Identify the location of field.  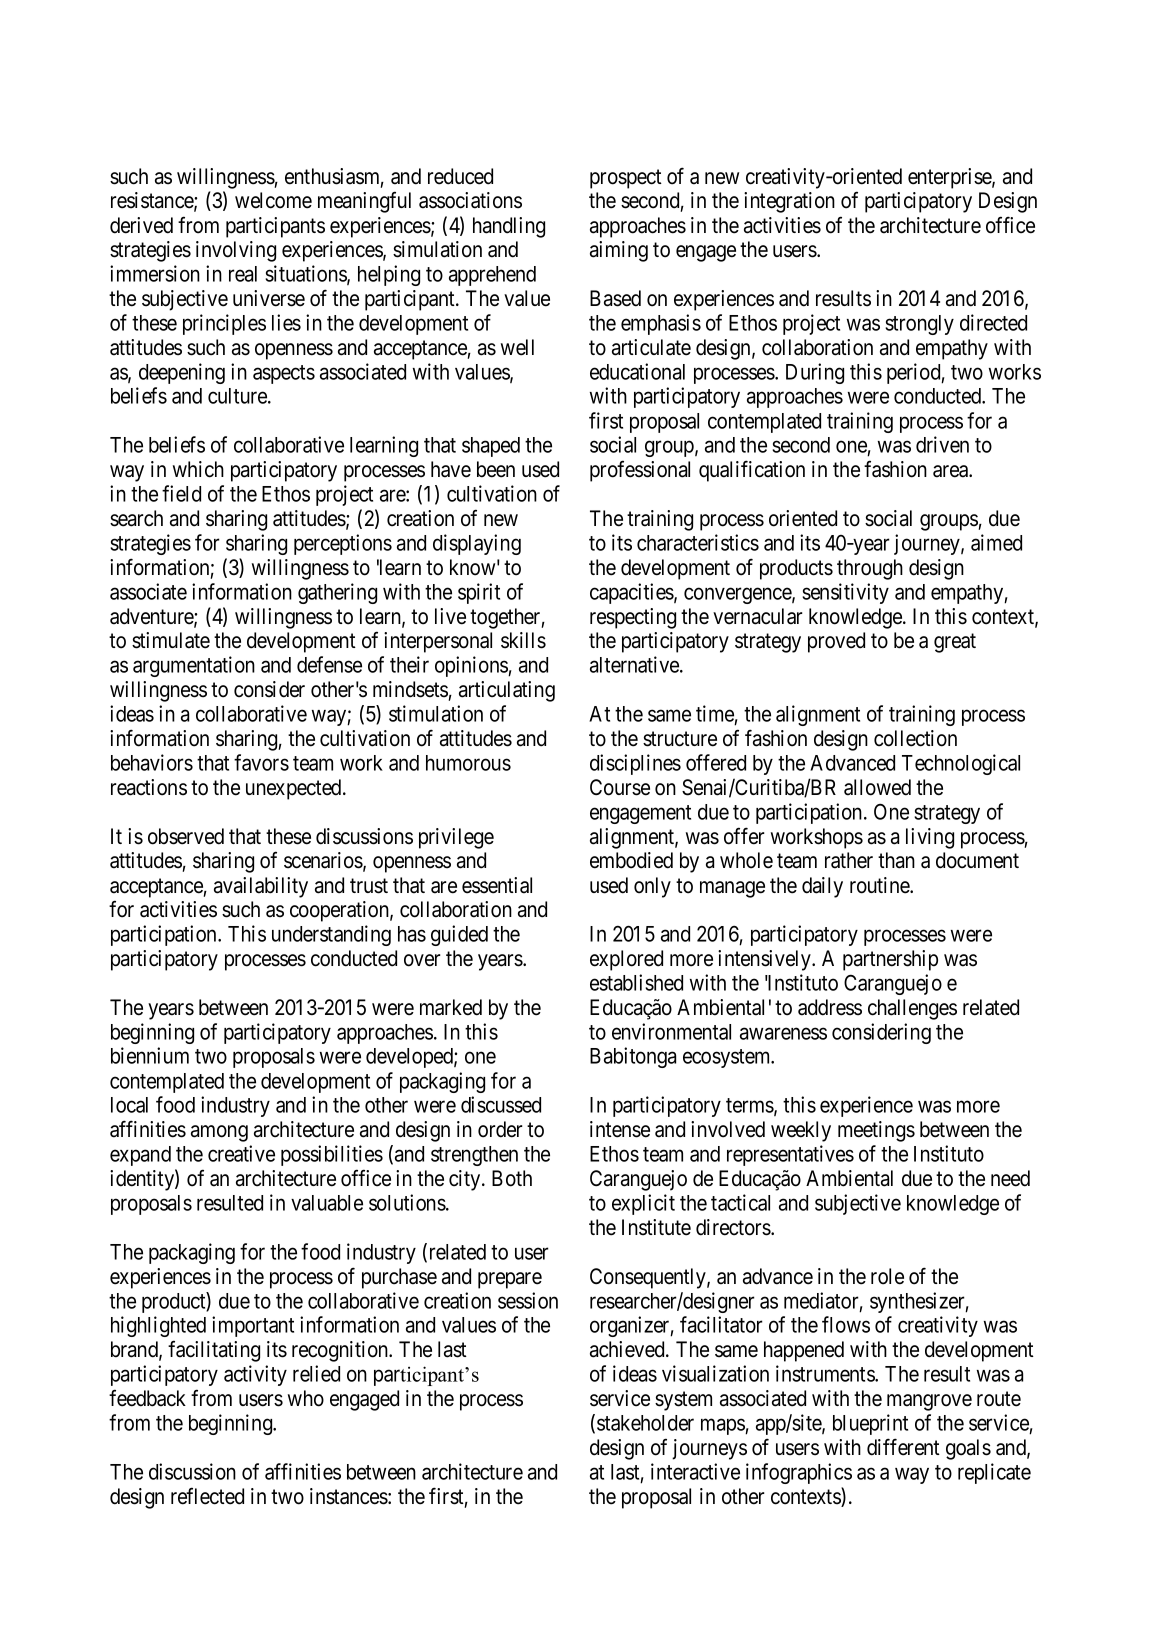
(181, 493).
